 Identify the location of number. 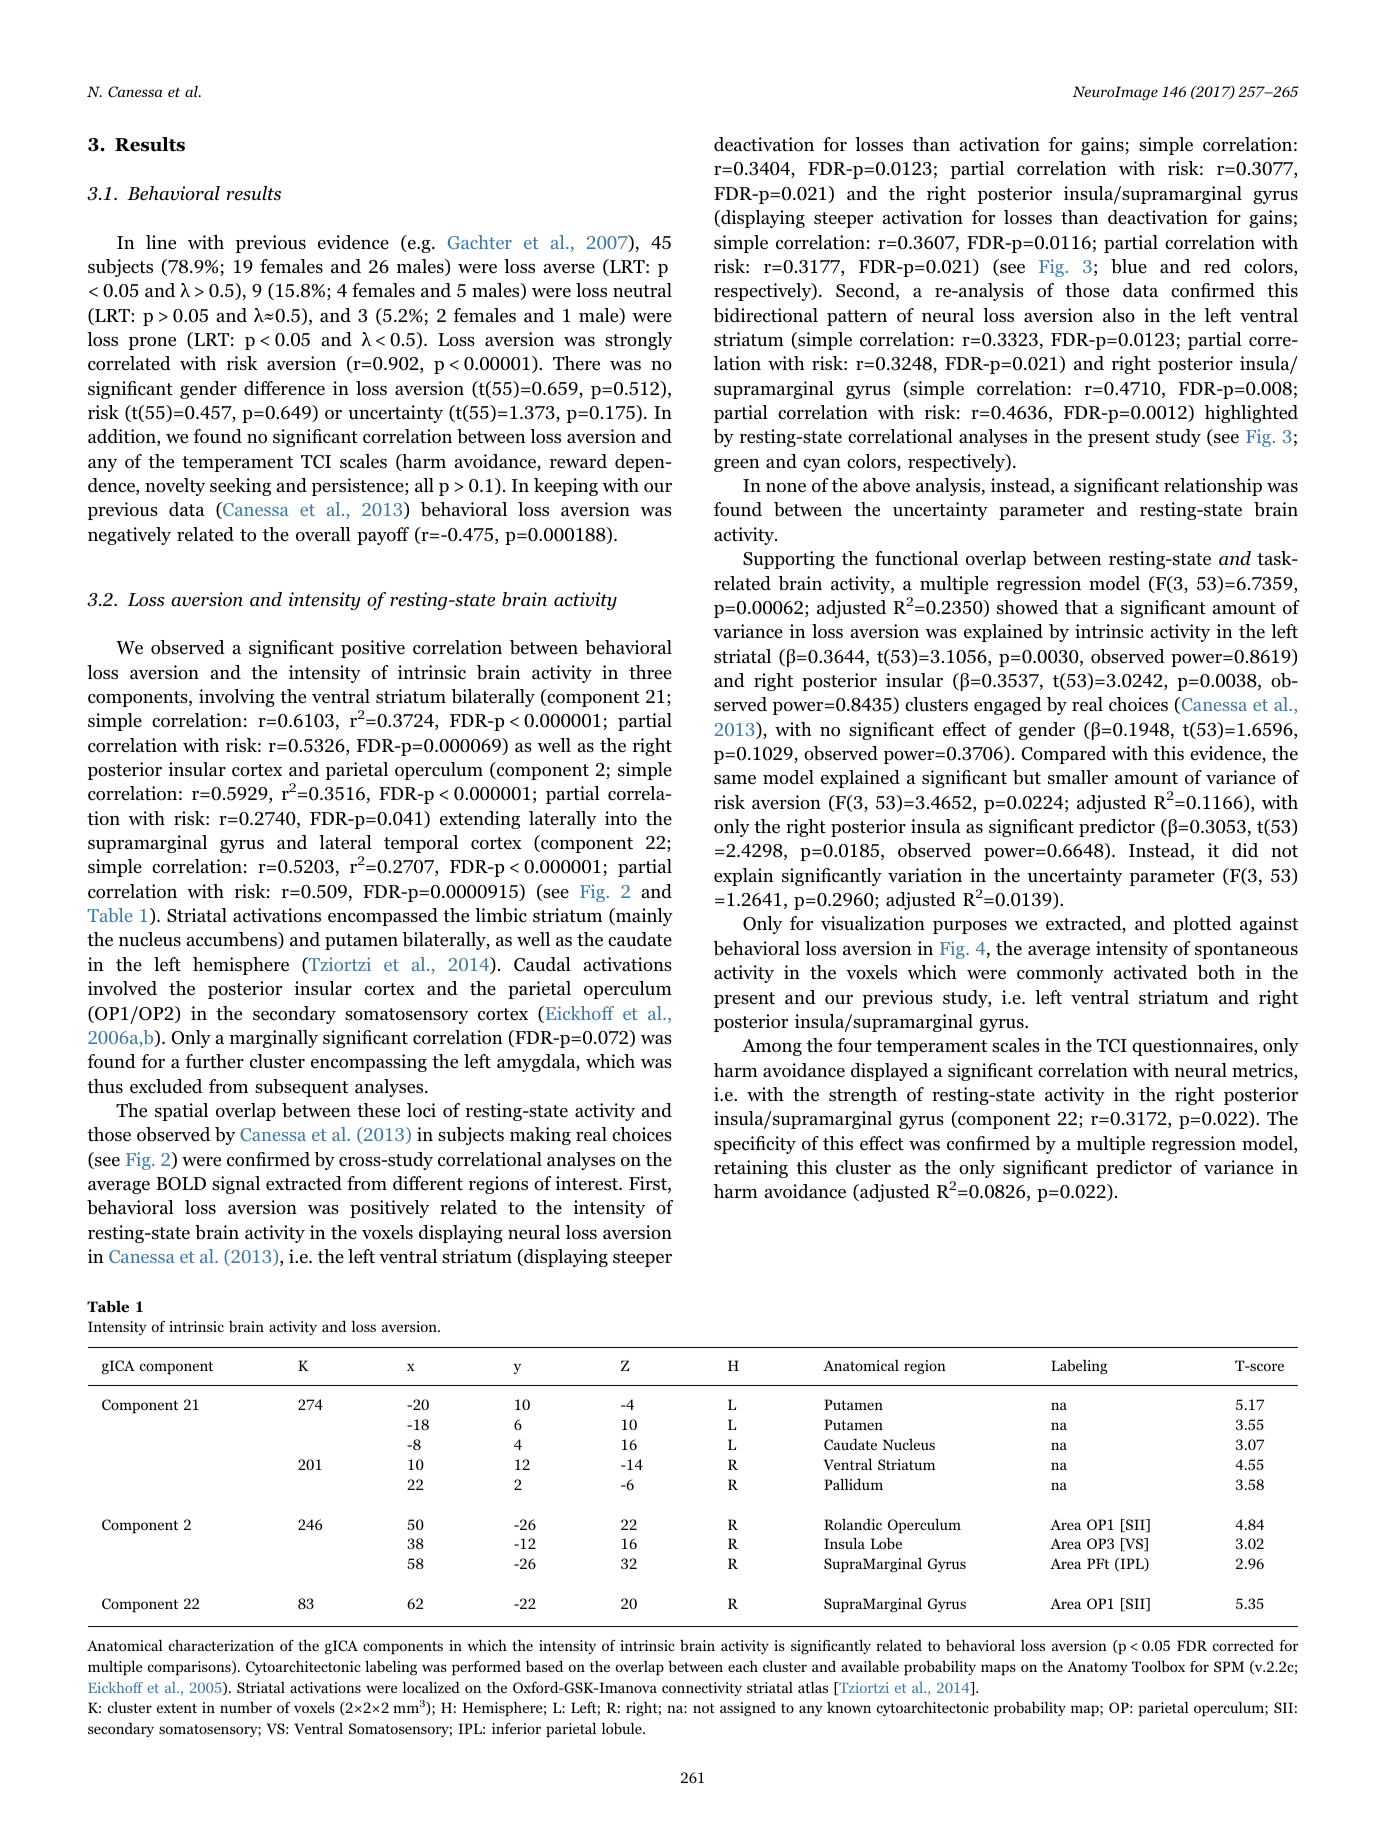
(246, 1707).
